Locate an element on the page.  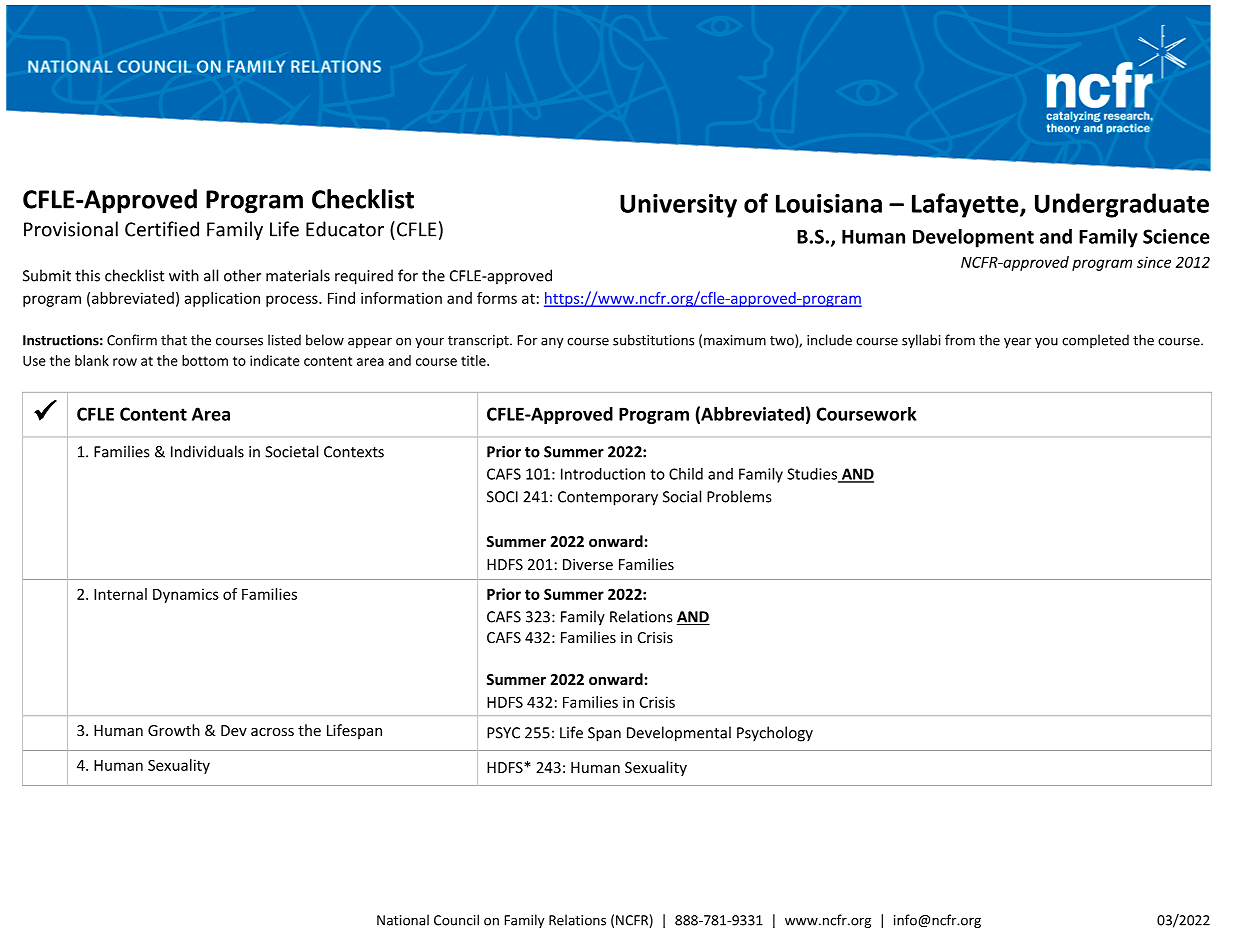
Lafayette is located at coordinates (966, 205).
